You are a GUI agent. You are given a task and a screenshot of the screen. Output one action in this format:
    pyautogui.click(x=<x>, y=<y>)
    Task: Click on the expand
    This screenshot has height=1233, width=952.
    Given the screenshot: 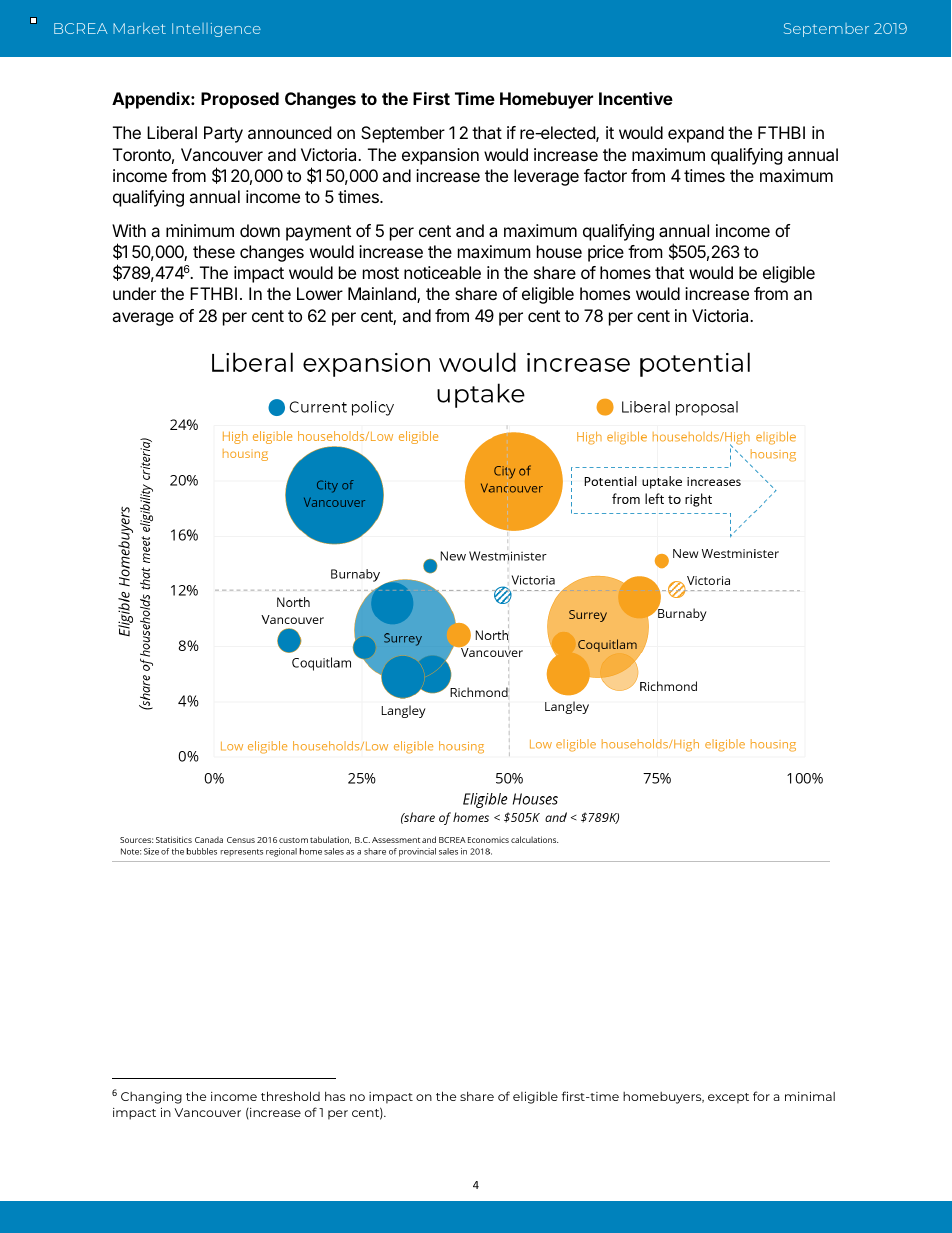 What is the action you would take?
    pyautogui.click(x=696, y=134)
